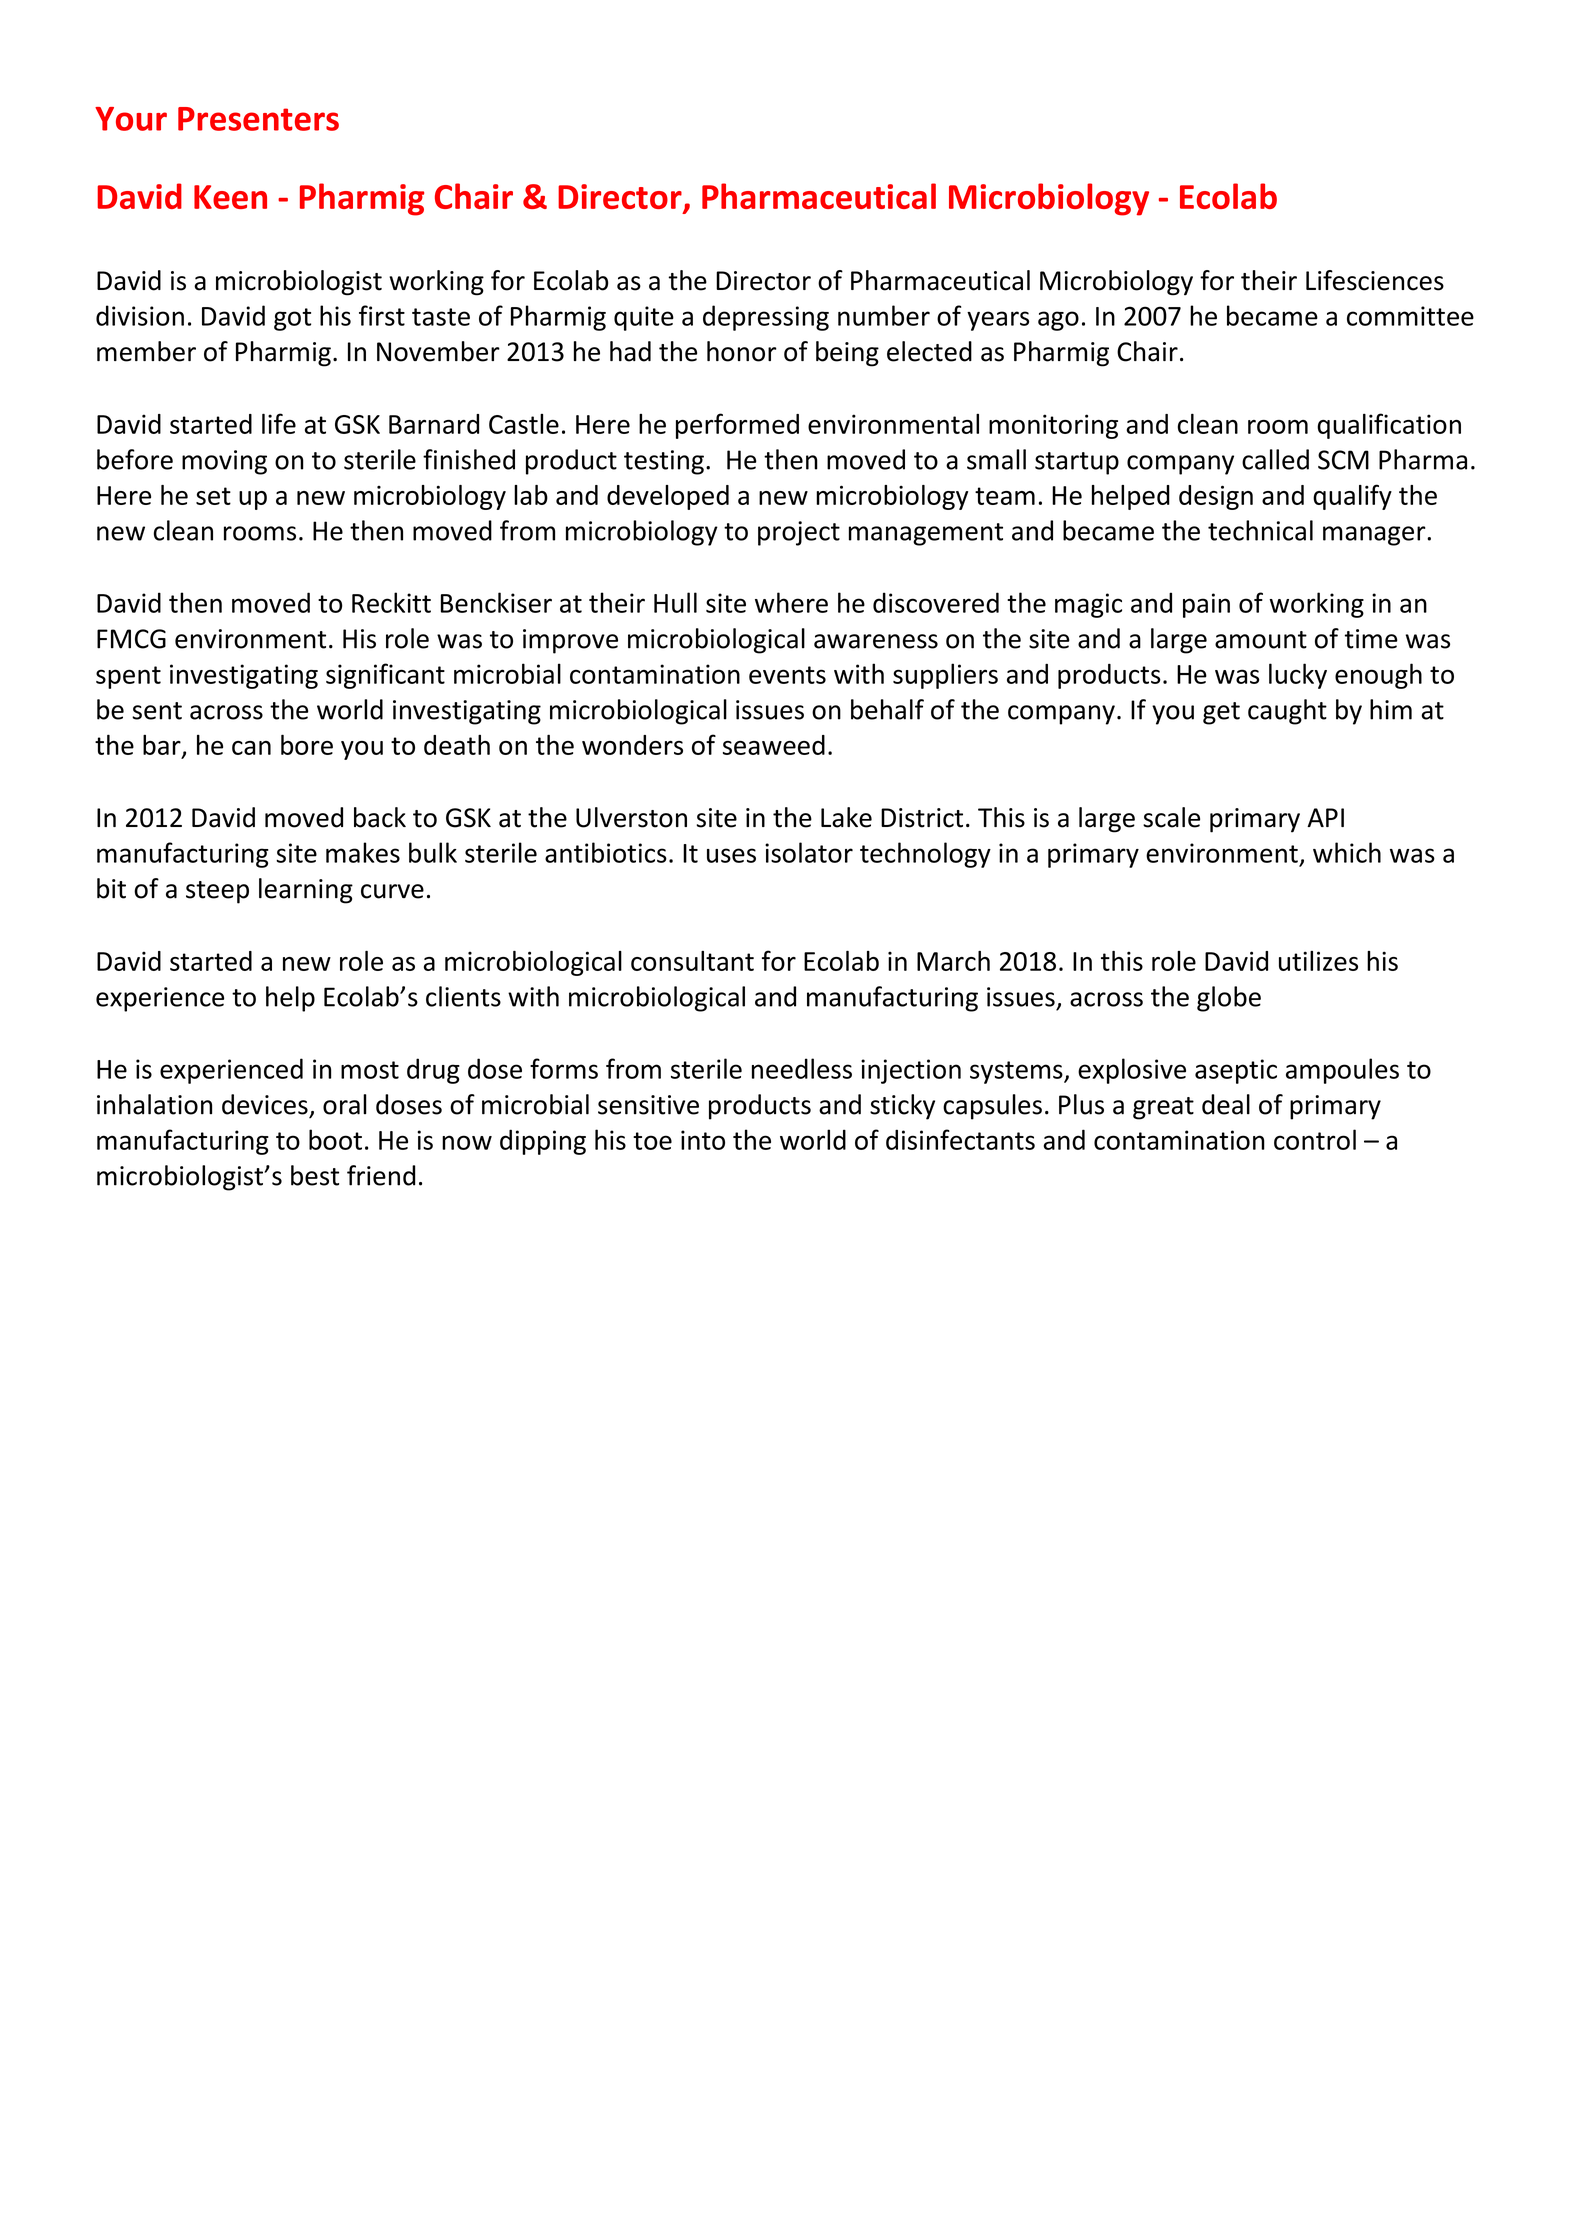  Describe the element at coordinates (692, 961) in the screenshot. I see `consultant` at that location.
